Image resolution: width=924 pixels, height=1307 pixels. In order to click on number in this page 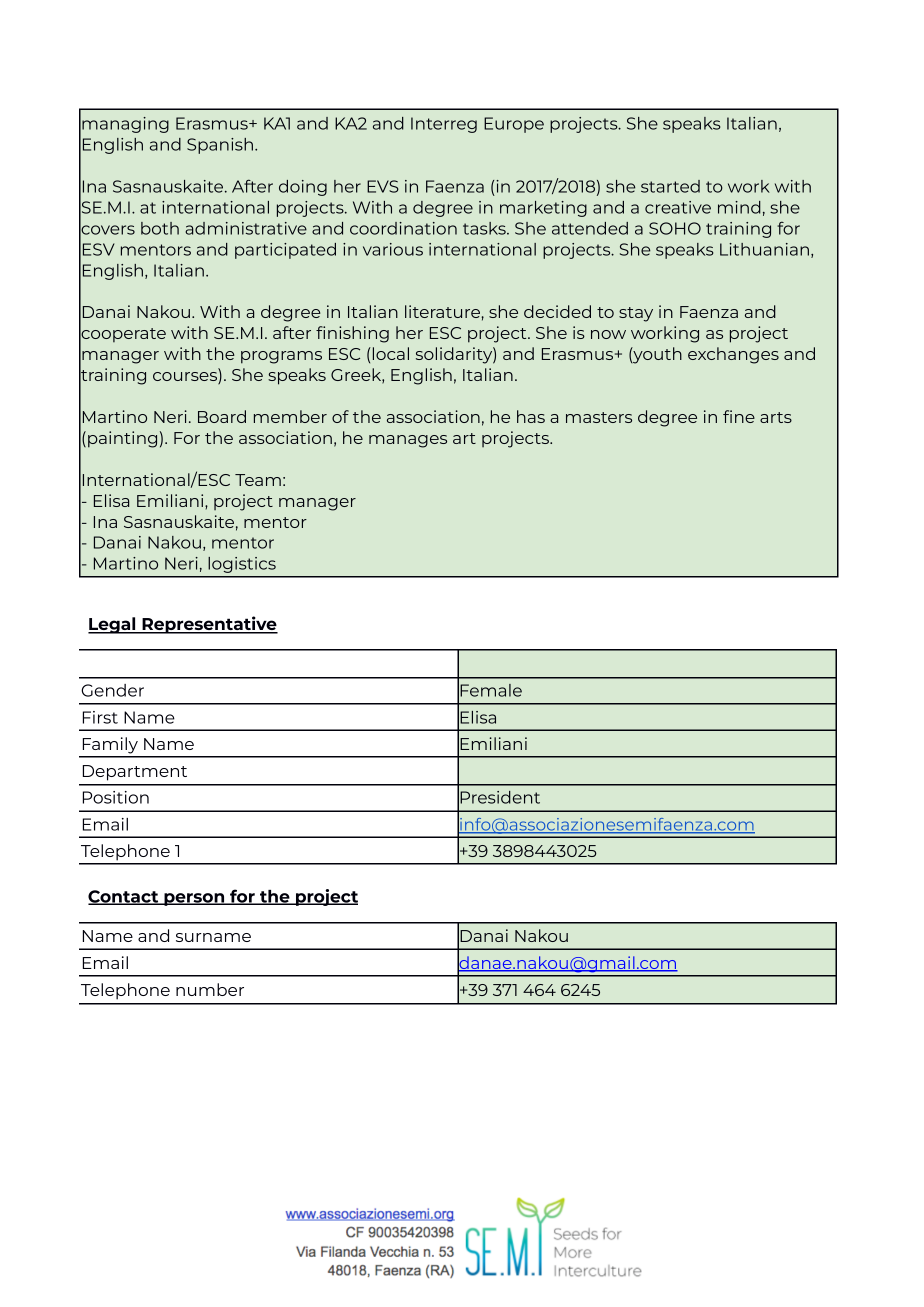, I will do `click(210, 989)`.
